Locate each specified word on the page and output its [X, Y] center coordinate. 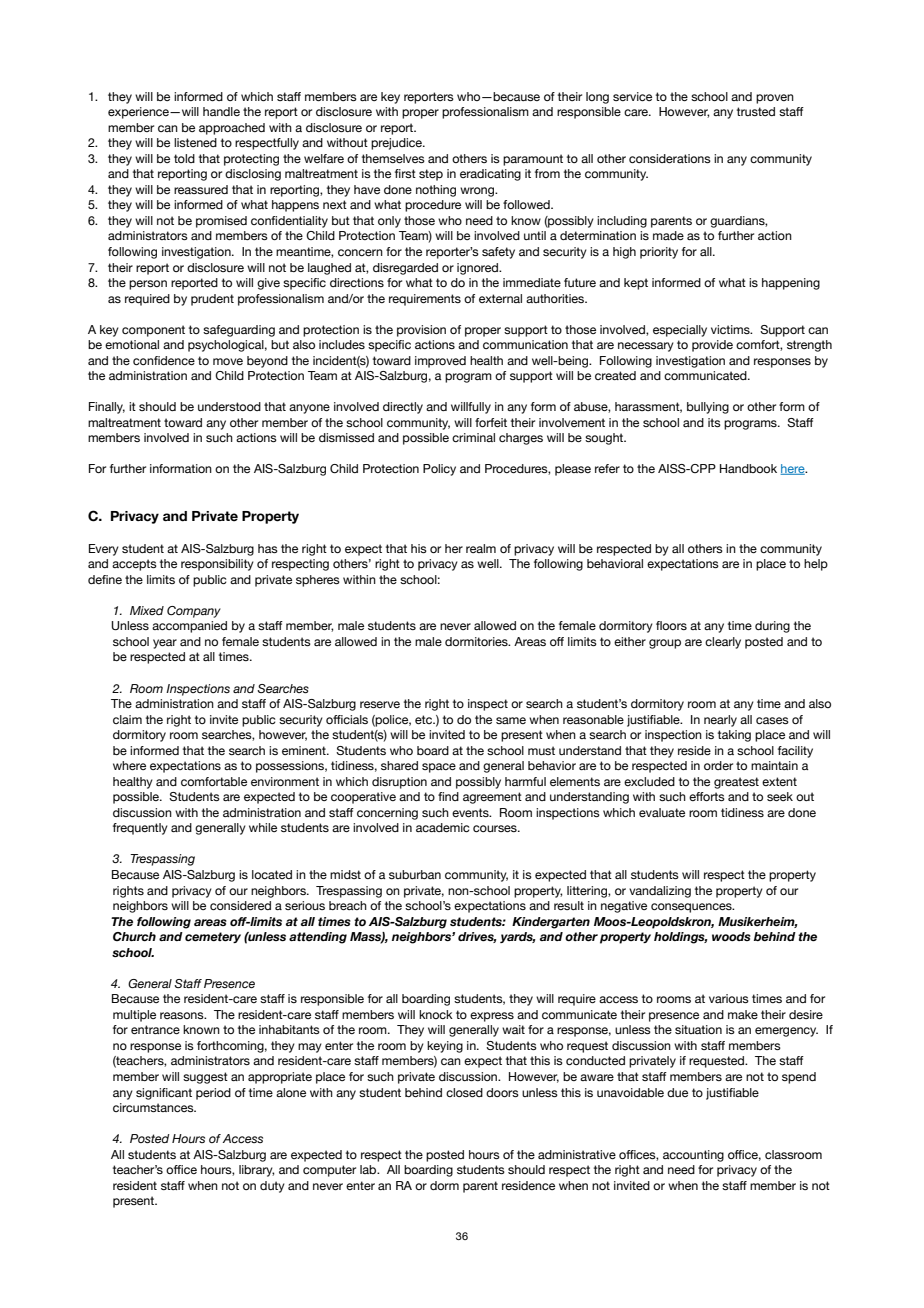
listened [195, 142]
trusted [756, 111]
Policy [439, 470]
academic [442, 827]
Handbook [748, 468]
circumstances [154, 1107]
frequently [140, 829]
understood [229, 406]
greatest [736, 783]
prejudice [397, 144]
